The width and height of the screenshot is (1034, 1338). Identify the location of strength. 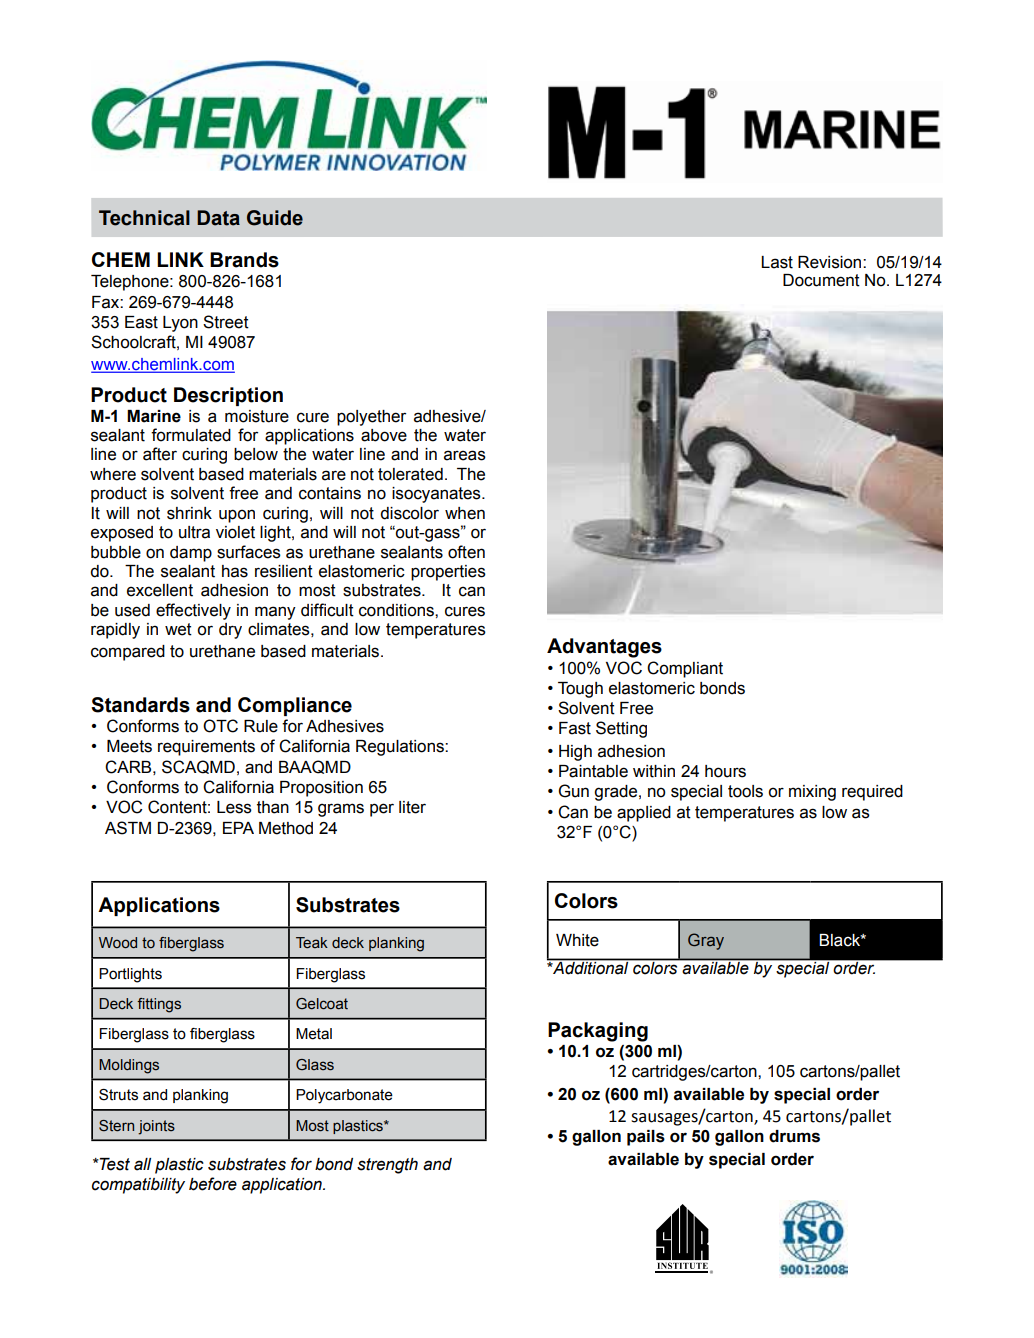
(387, 1166).
